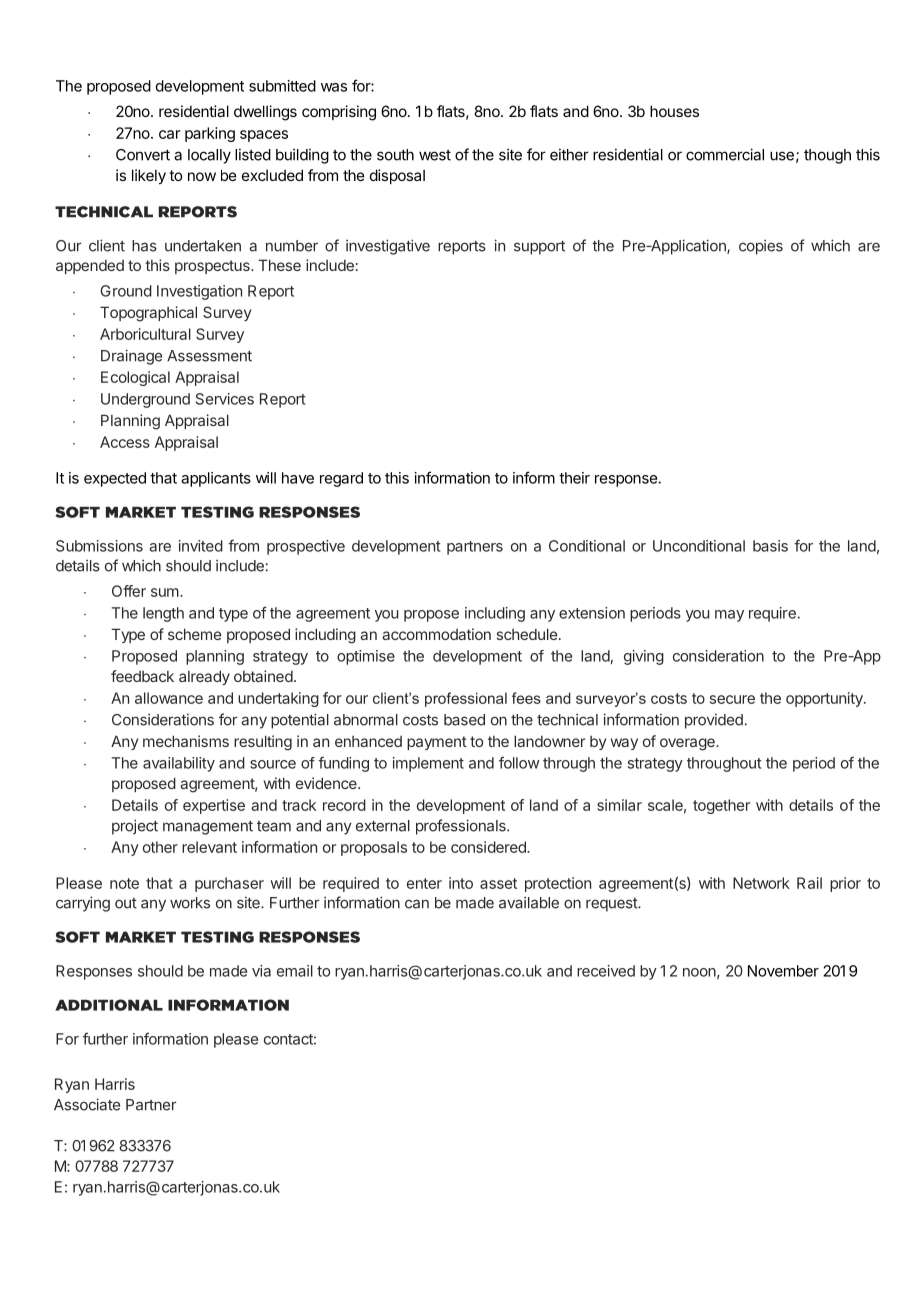 This screenshot has height=1308, width=924. What do you see at coordinates (436, 634) in the screenshot?
I see `accommodation` at bounding box center [436, 634].
